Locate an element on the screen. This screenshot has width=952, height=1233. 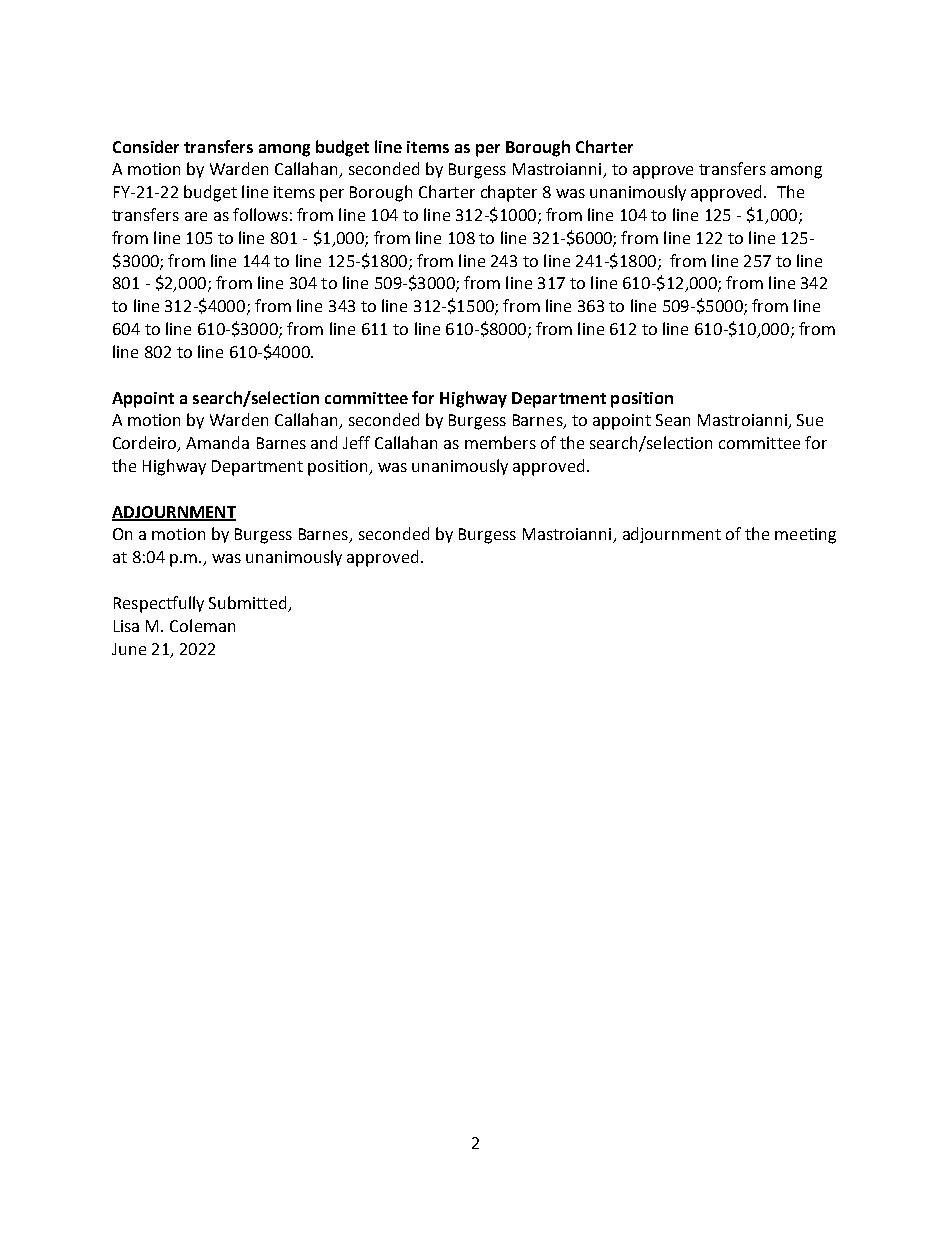
chapter is located at coordinates (509, 193).
